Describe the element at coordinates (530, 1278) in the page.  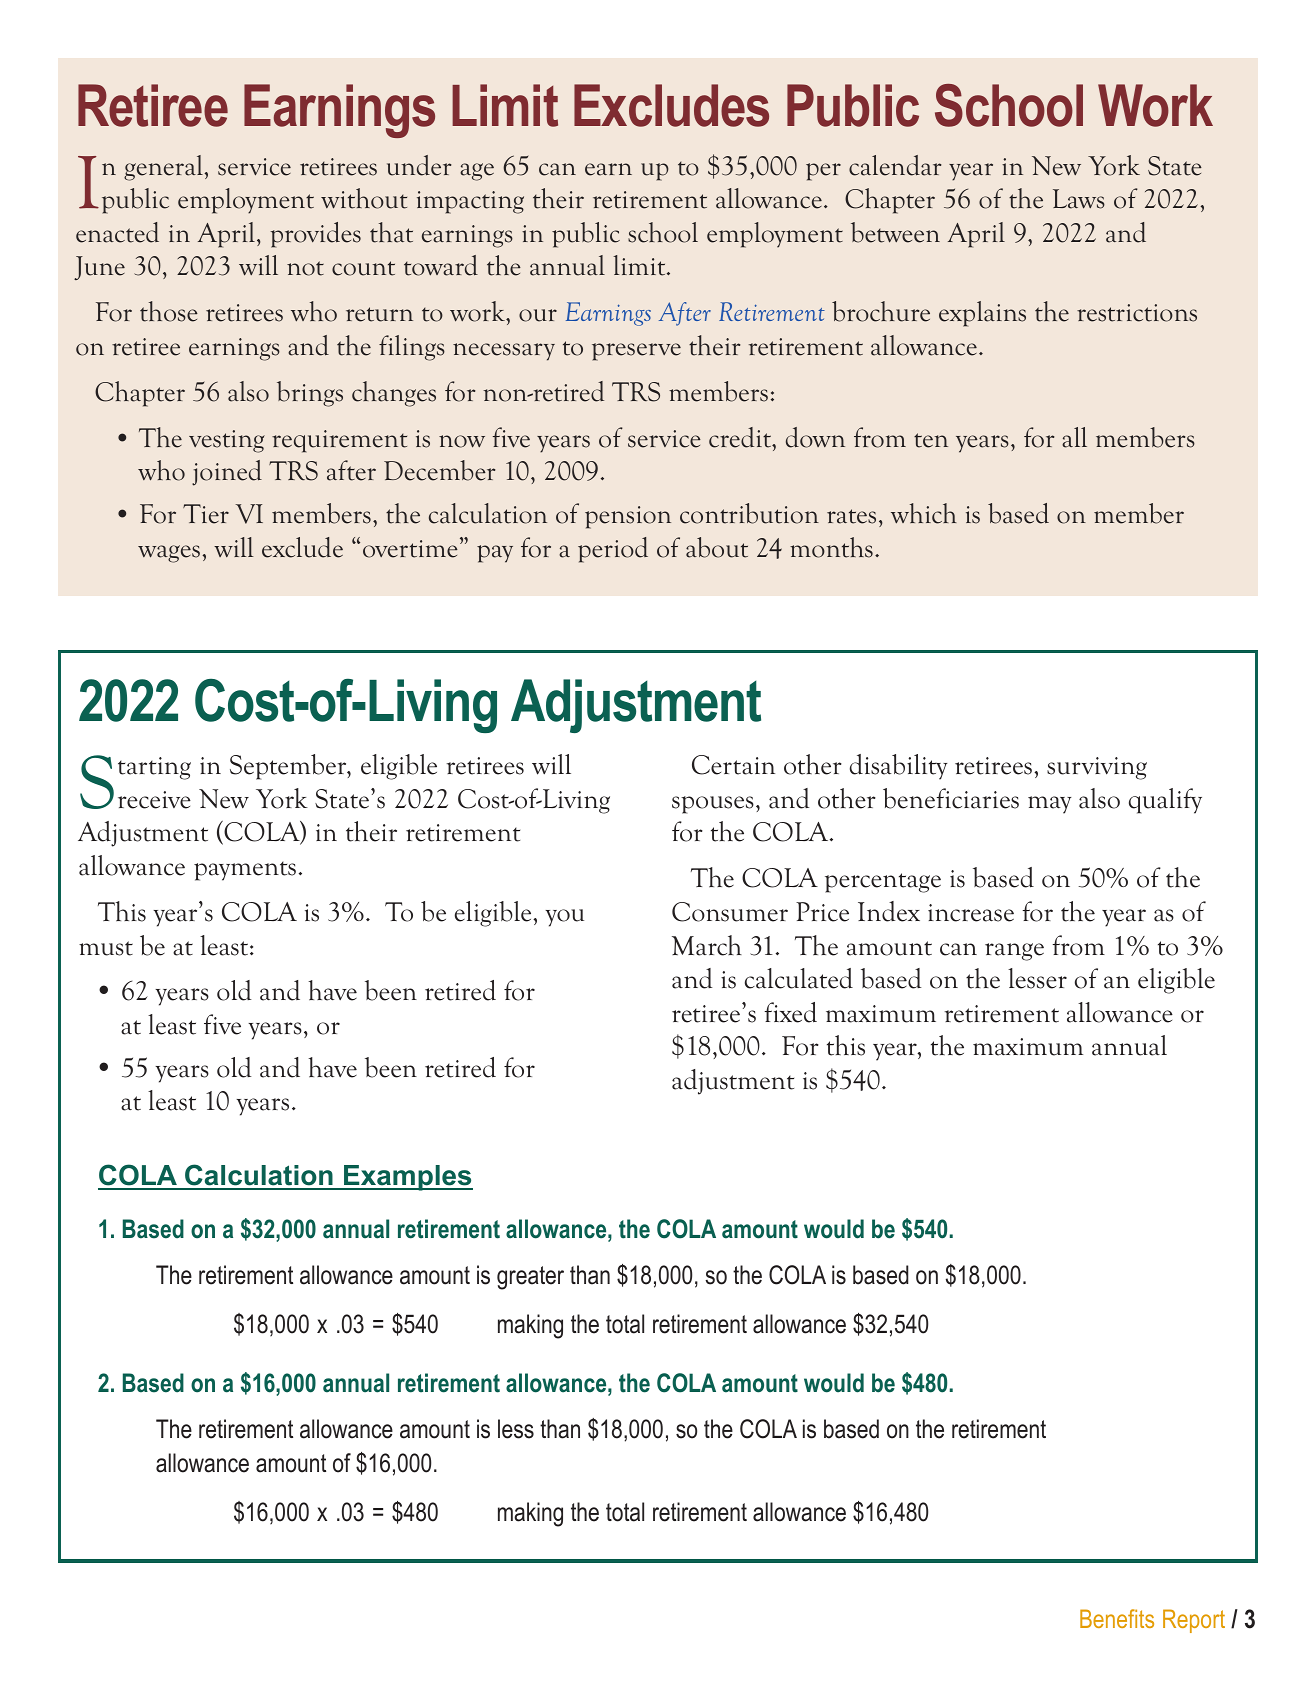
I see `greater` at that location.
